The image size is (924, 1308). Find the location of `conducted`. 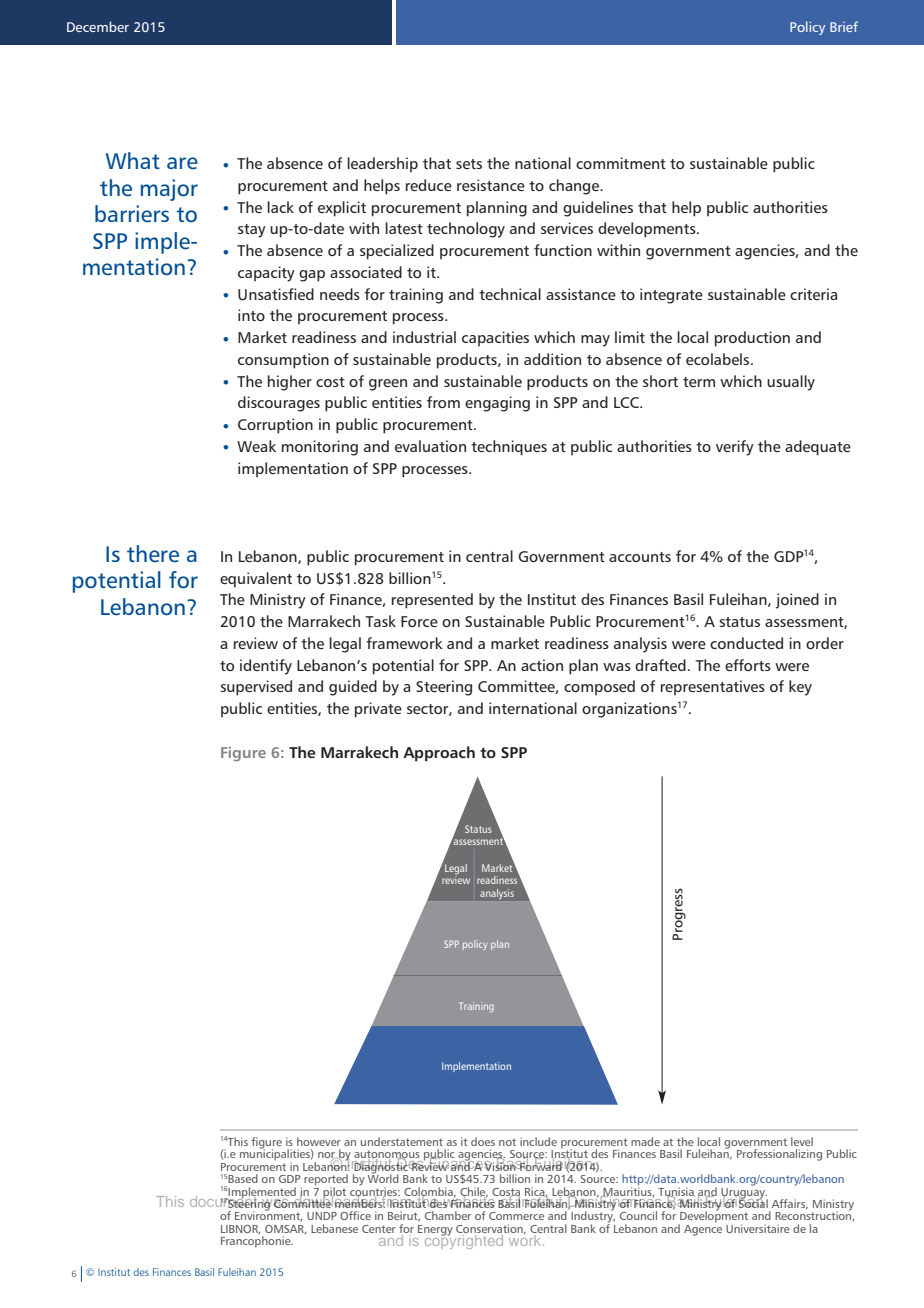

conducted is located at coordinates (746, 643).
